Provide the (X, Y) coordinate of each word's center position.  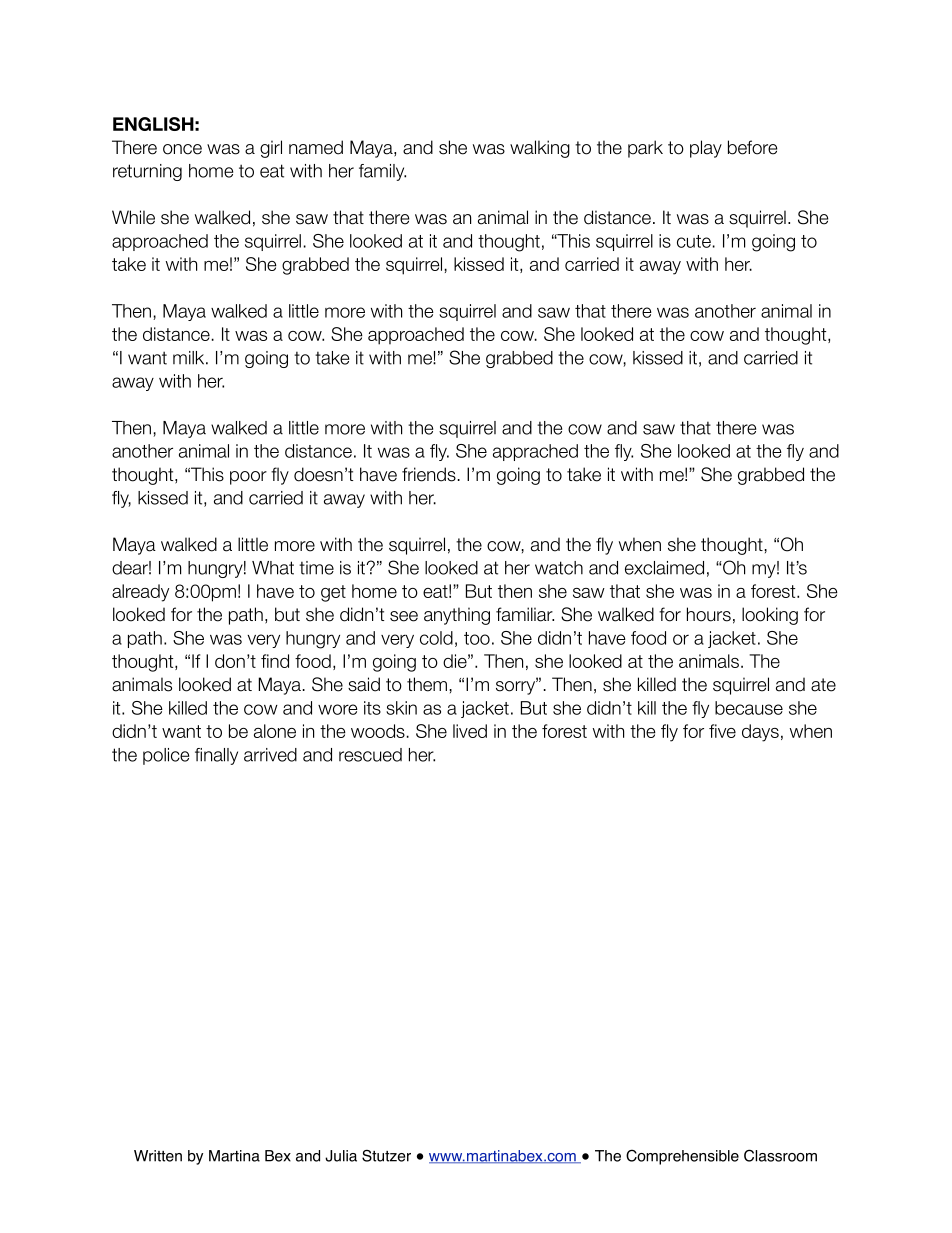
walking (540, 149)
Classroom (780, 1155)
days (760, 733)
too (477, 638)
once (182, 149)
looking (770, 616)
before (752, 147)
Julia (341, 1156)
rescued (370, 755)
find (275, 661)
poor (248, 478)
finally (216, 756)
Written (158, 1156)
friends (429, 474)
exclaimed (664, 568)
